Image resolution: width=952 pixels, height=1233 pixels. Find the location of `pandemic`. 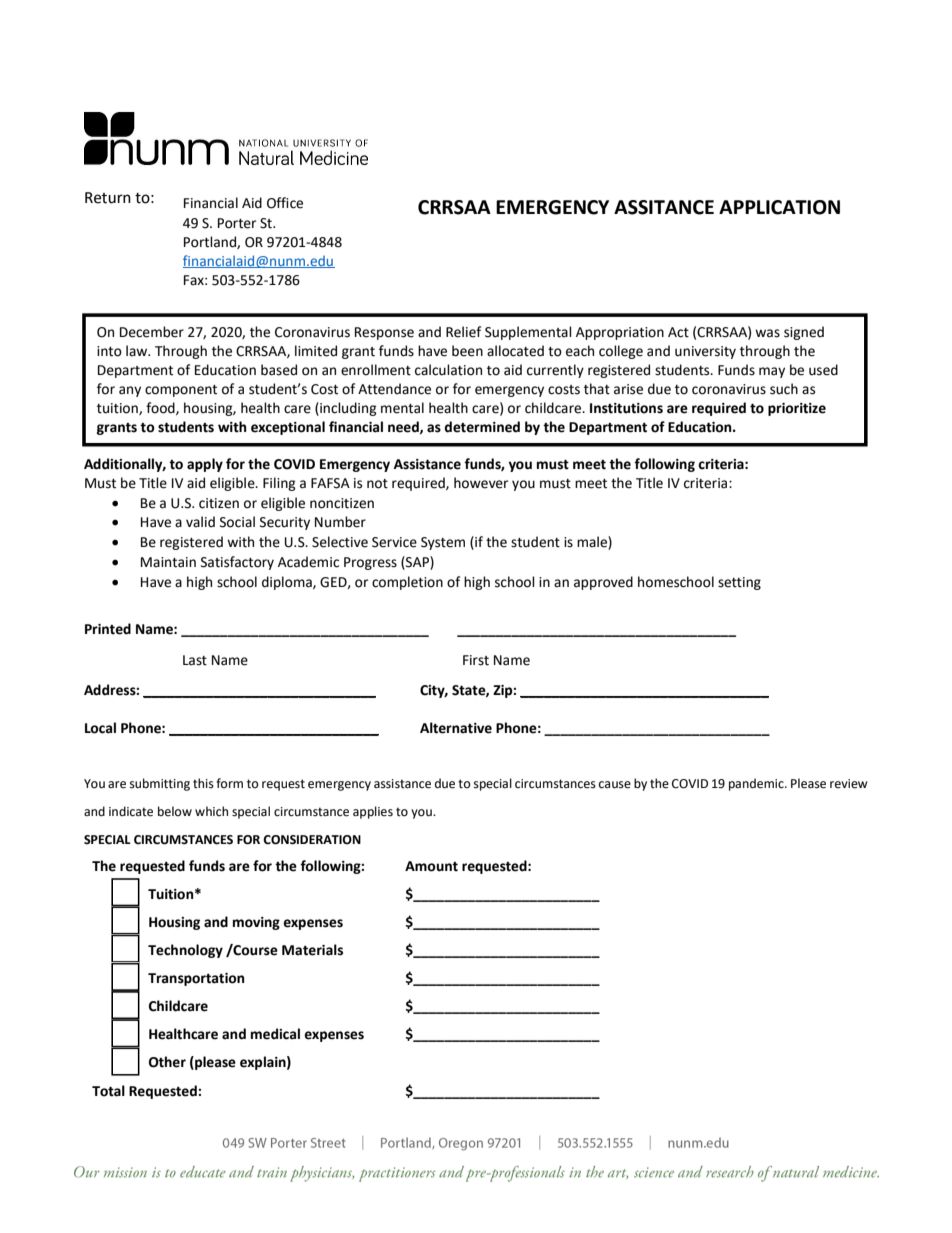

pandemic is located at coordinates (757, 784).
